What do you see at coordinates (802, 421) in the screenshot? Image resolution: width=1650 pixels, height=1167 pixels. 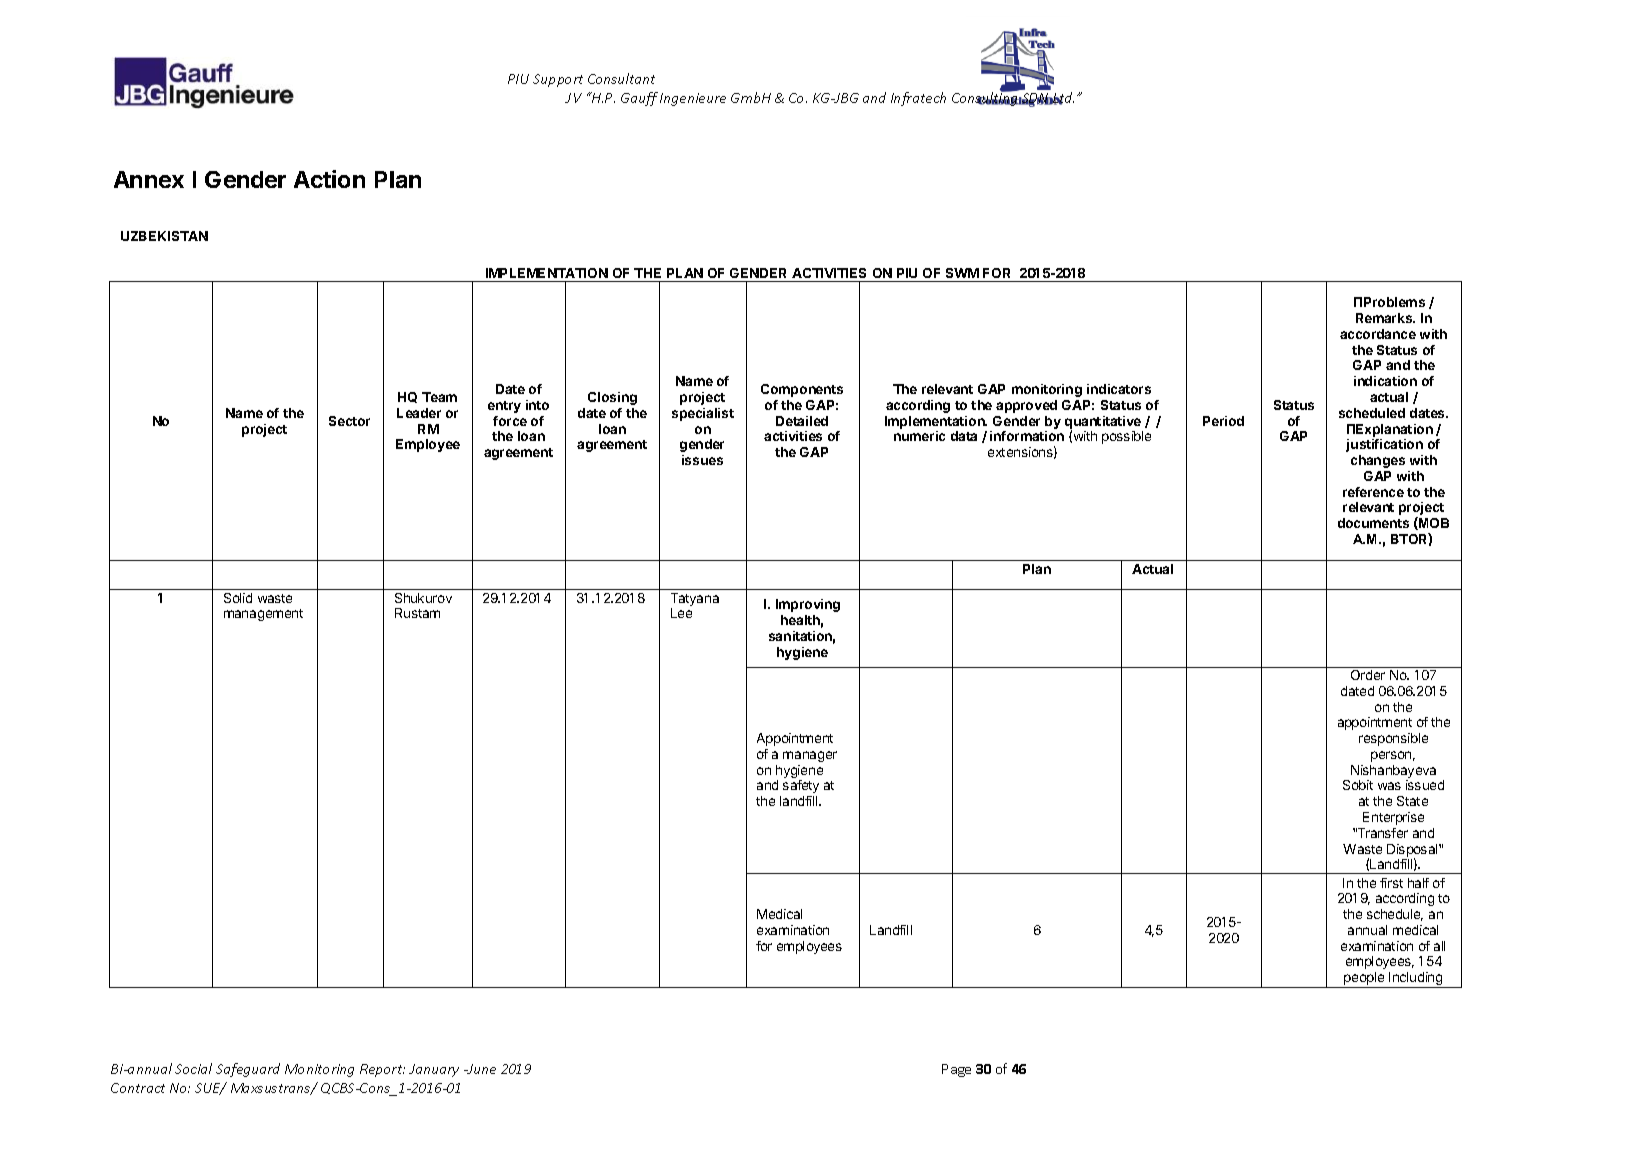 I see `Detailed` at bounding box center [802, 421].
